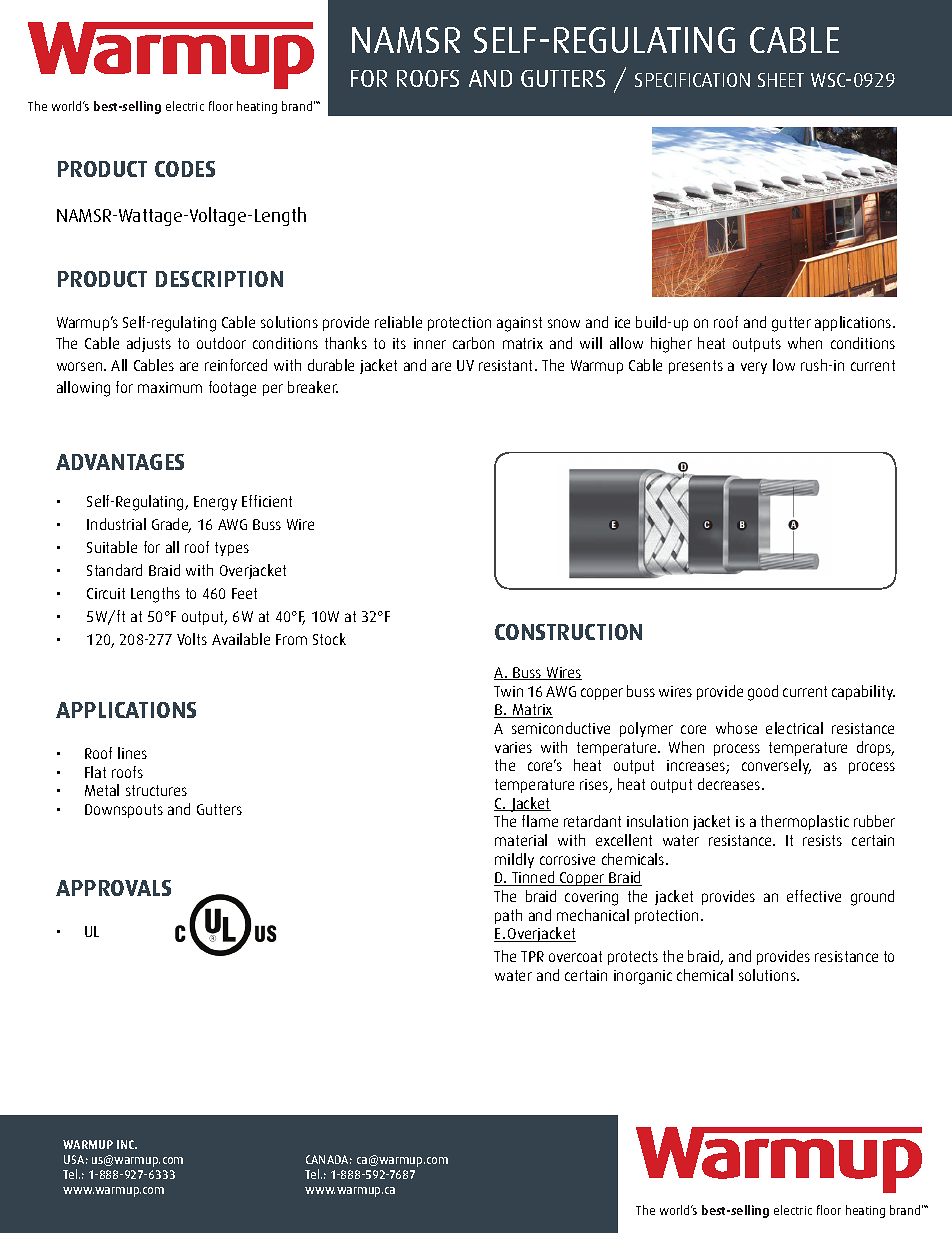  Describe the element at coordinates (532, 956) in the screenshot. I see `TPR` at that location.
